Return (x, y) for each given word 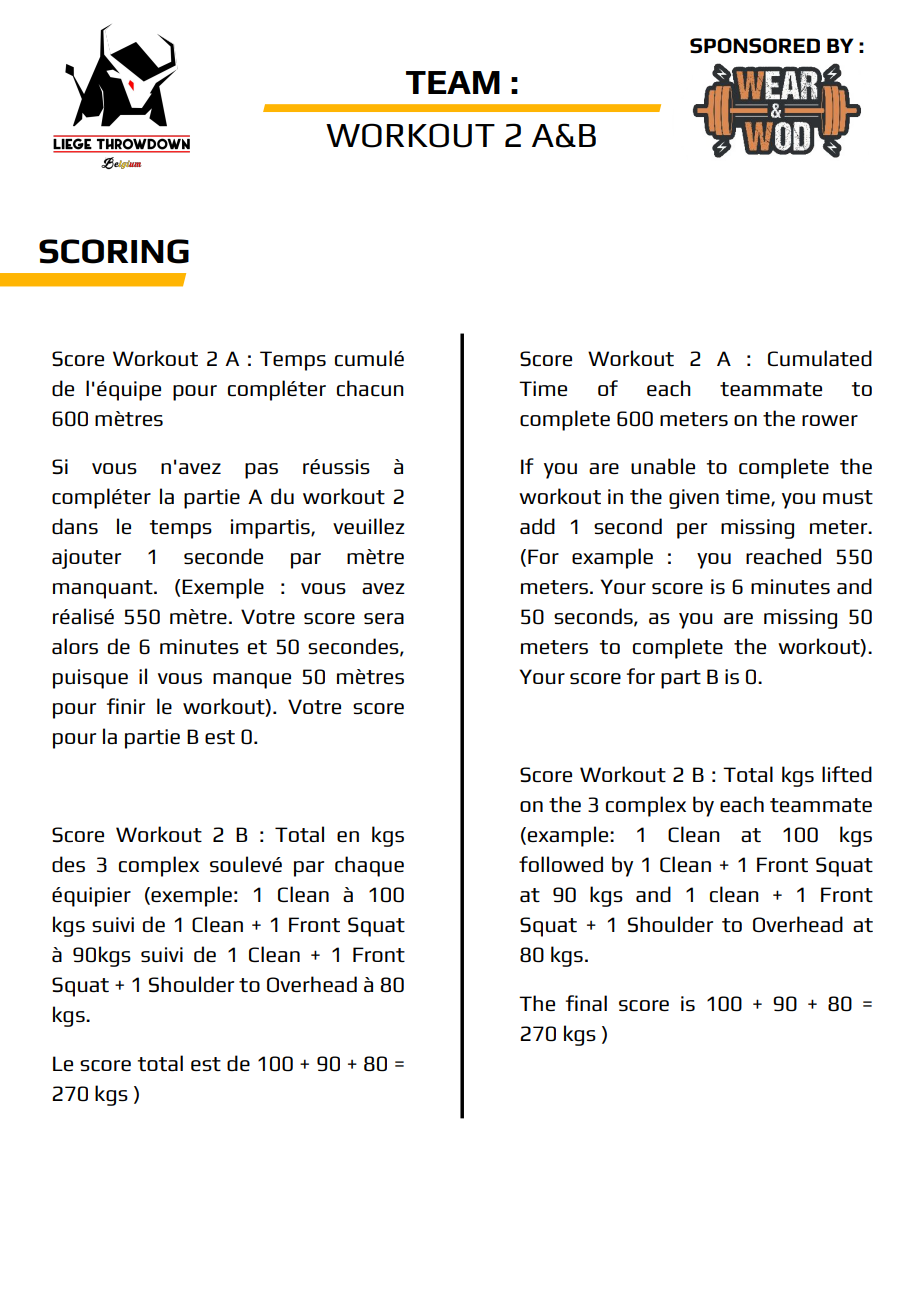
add (537, 526)
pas (261, 471)
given (694, 499)
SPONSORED (755, 46)
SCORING (114, 251)
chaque (369, 866)
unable (663, 466)
